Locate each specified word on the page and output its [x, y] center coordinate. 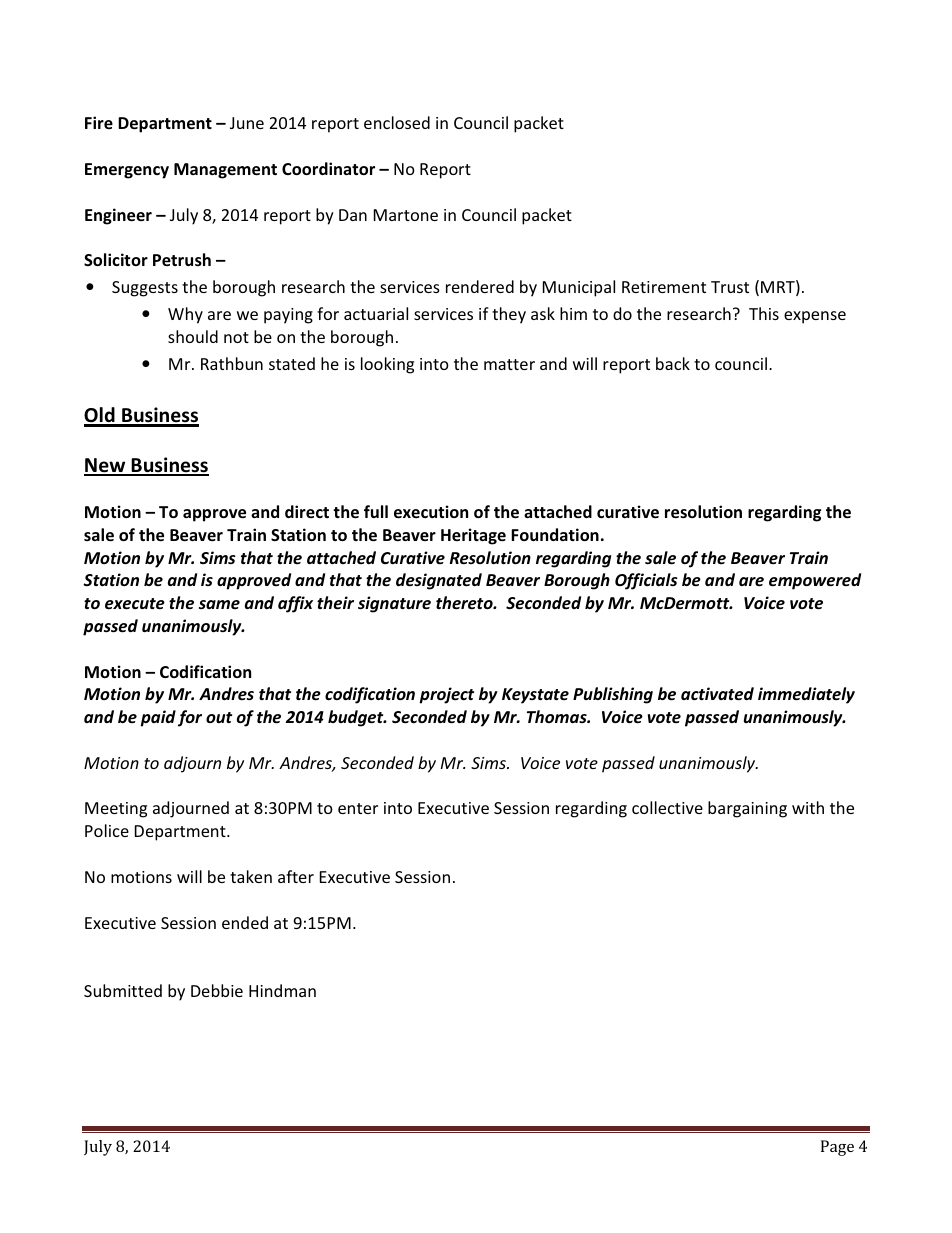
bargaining [747, 809]
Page [837, 1148]
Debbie [217, 990]
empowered [815, 581]
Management [225, 171]
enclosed [397, 122]
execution [431, 512]
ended [245, 922]
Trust [730, 287]
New [106, 466]
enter [358, 808]
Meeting [116, 810]
